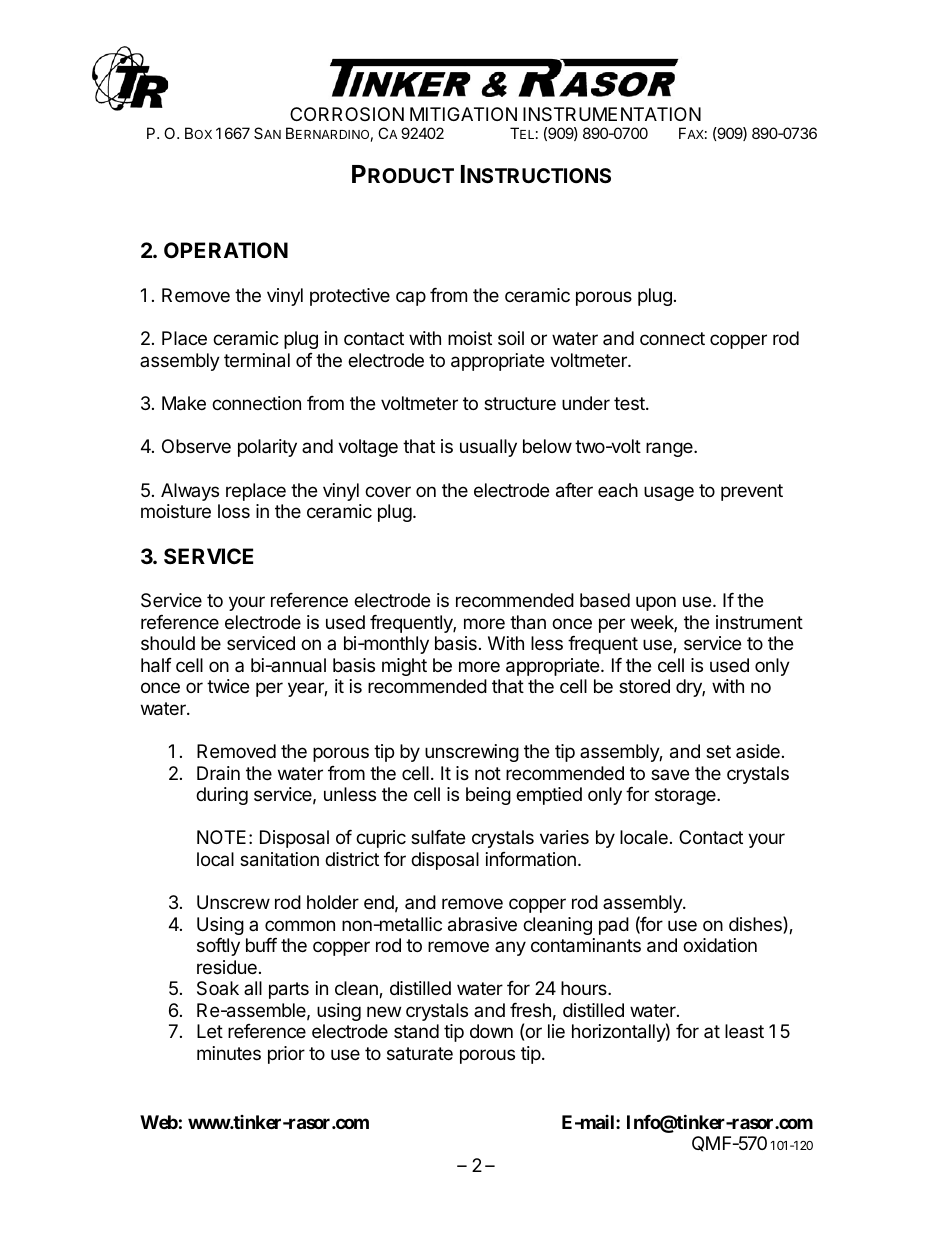  Describe the element at coordinates (656, 603) in the page. I see `upon` at that location.
